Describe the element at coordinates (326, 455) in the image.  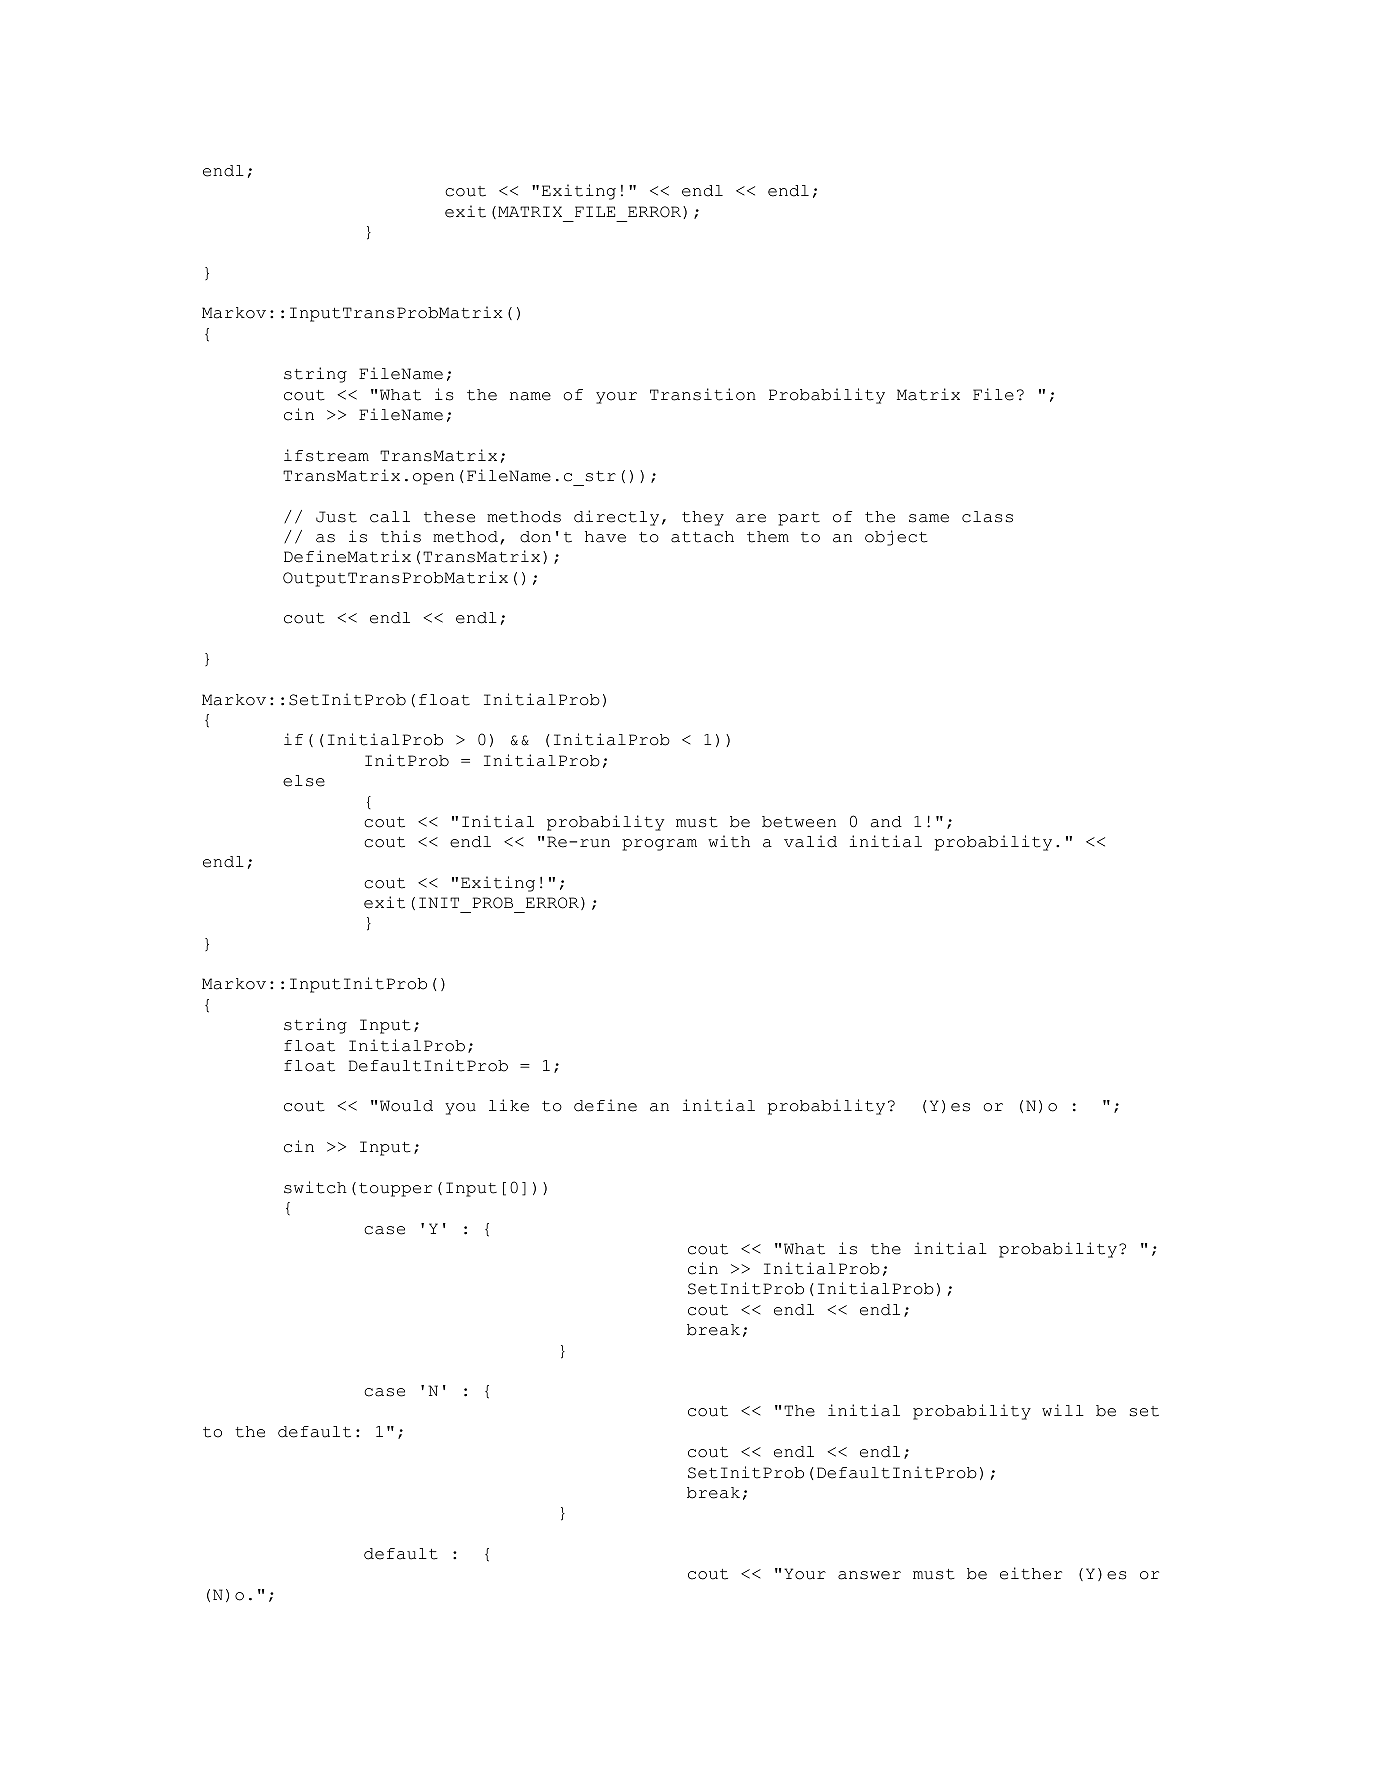
I see `ifstream` at that location.
